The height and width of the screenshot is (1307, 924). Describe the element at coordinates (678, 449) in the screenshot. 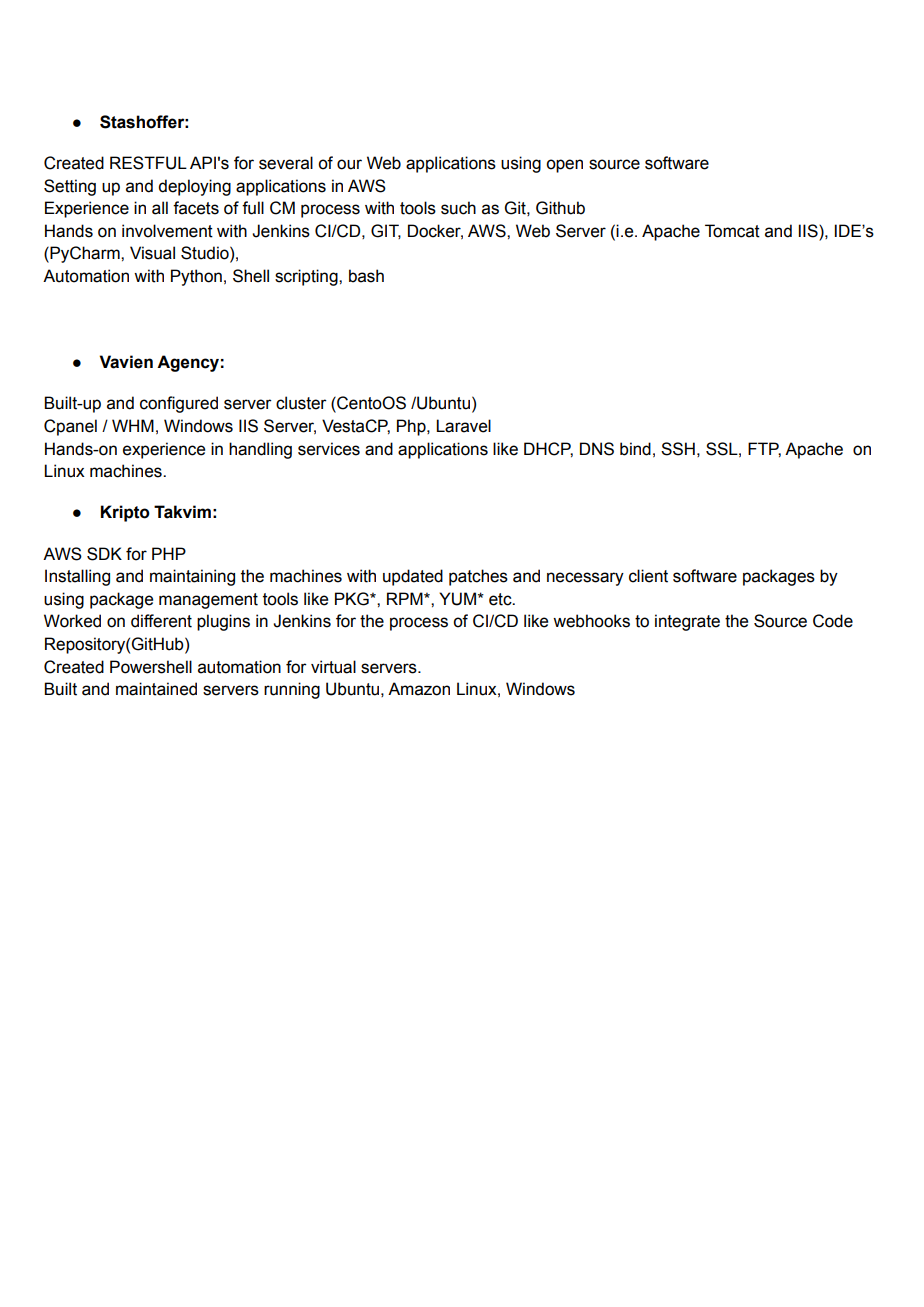

I see `SSH` at that location.
